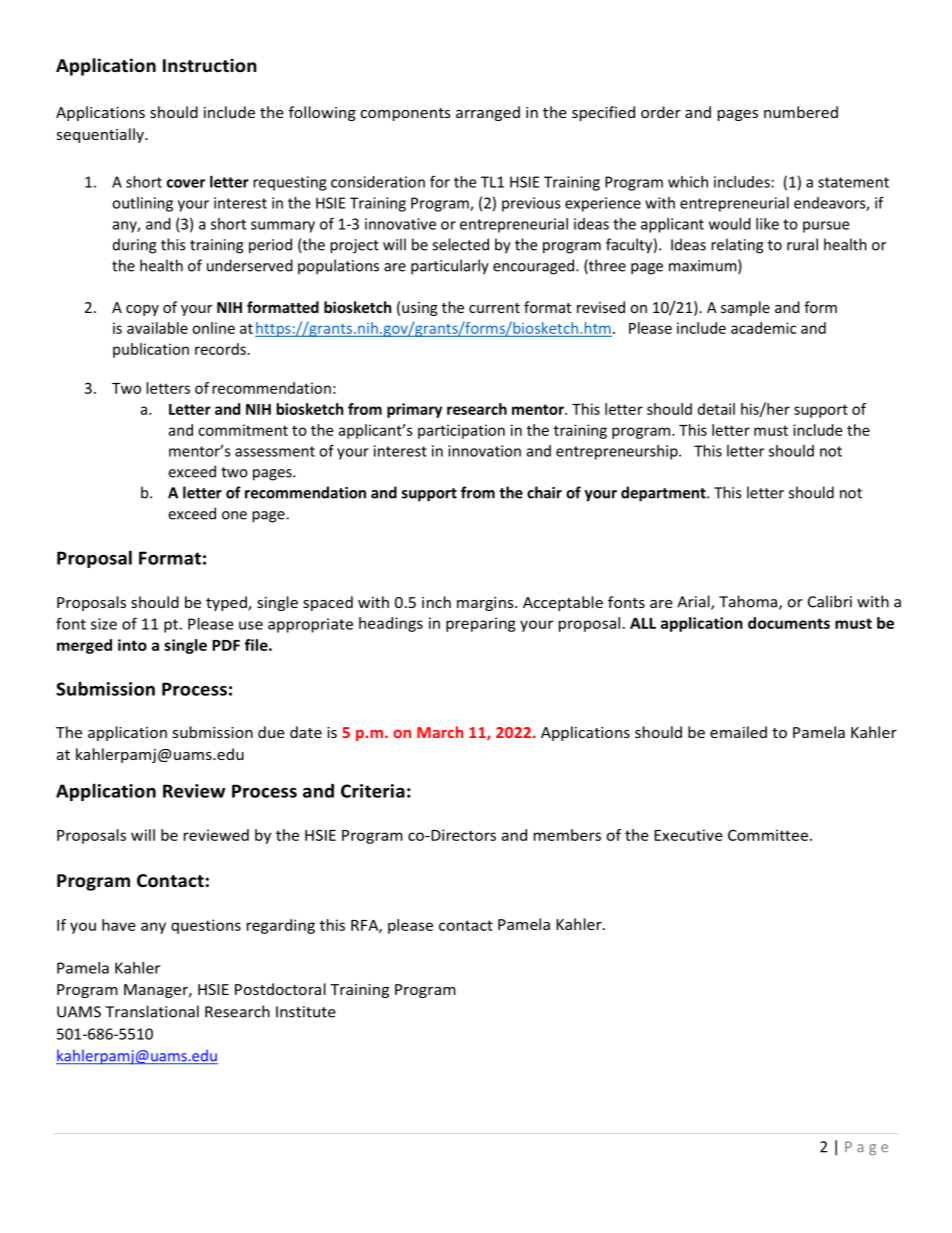 The height and width of the screenshot is (1233, 952). I want to click on Tahoma, so click(749, 602).
